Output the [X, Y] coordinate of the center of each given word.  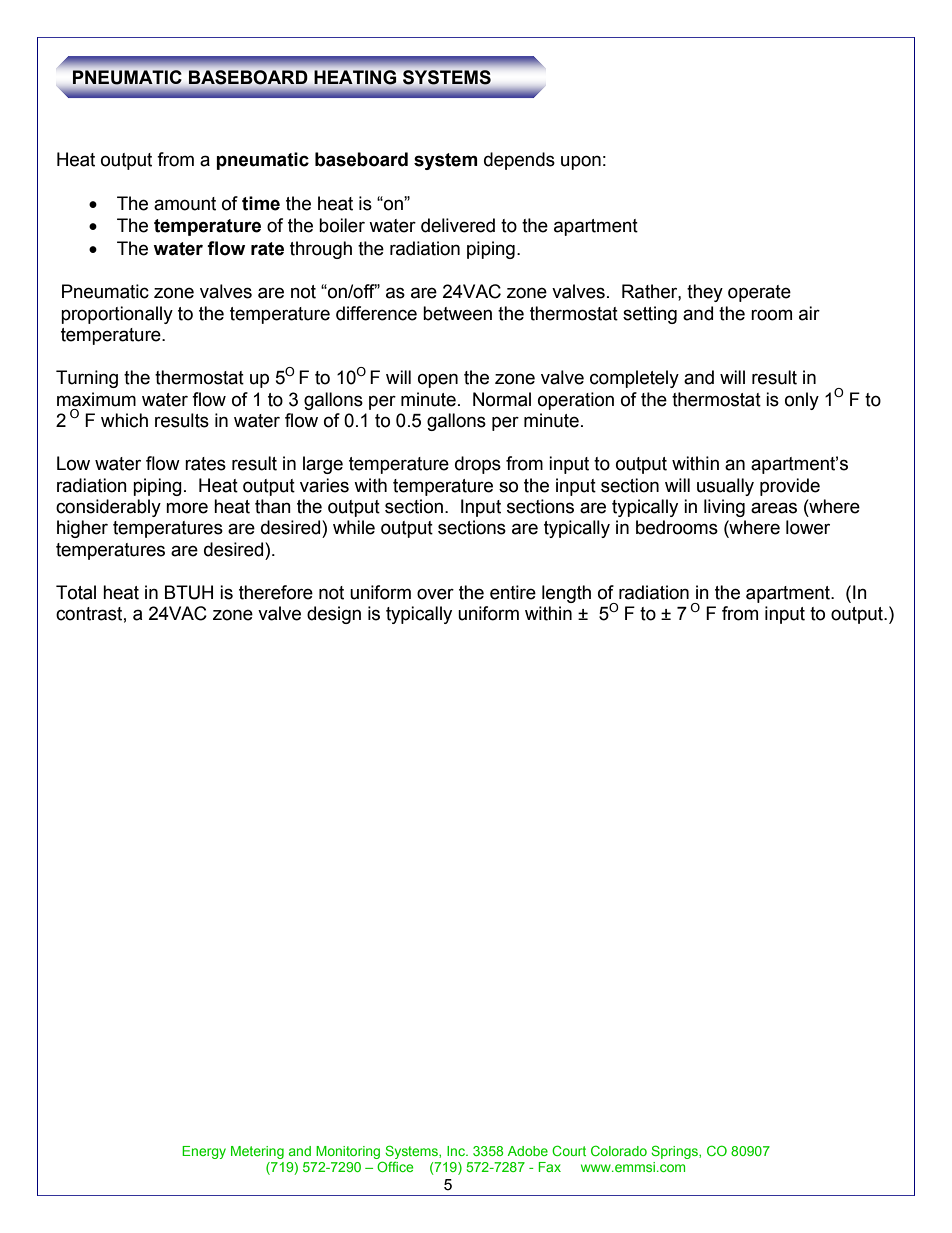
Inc [457, 1151]
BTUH [189, 592]
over [435, 594]
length [566, 594]
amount [185, 204]
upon [581, 162]
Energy [204, 1152]
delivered [458, 225]
